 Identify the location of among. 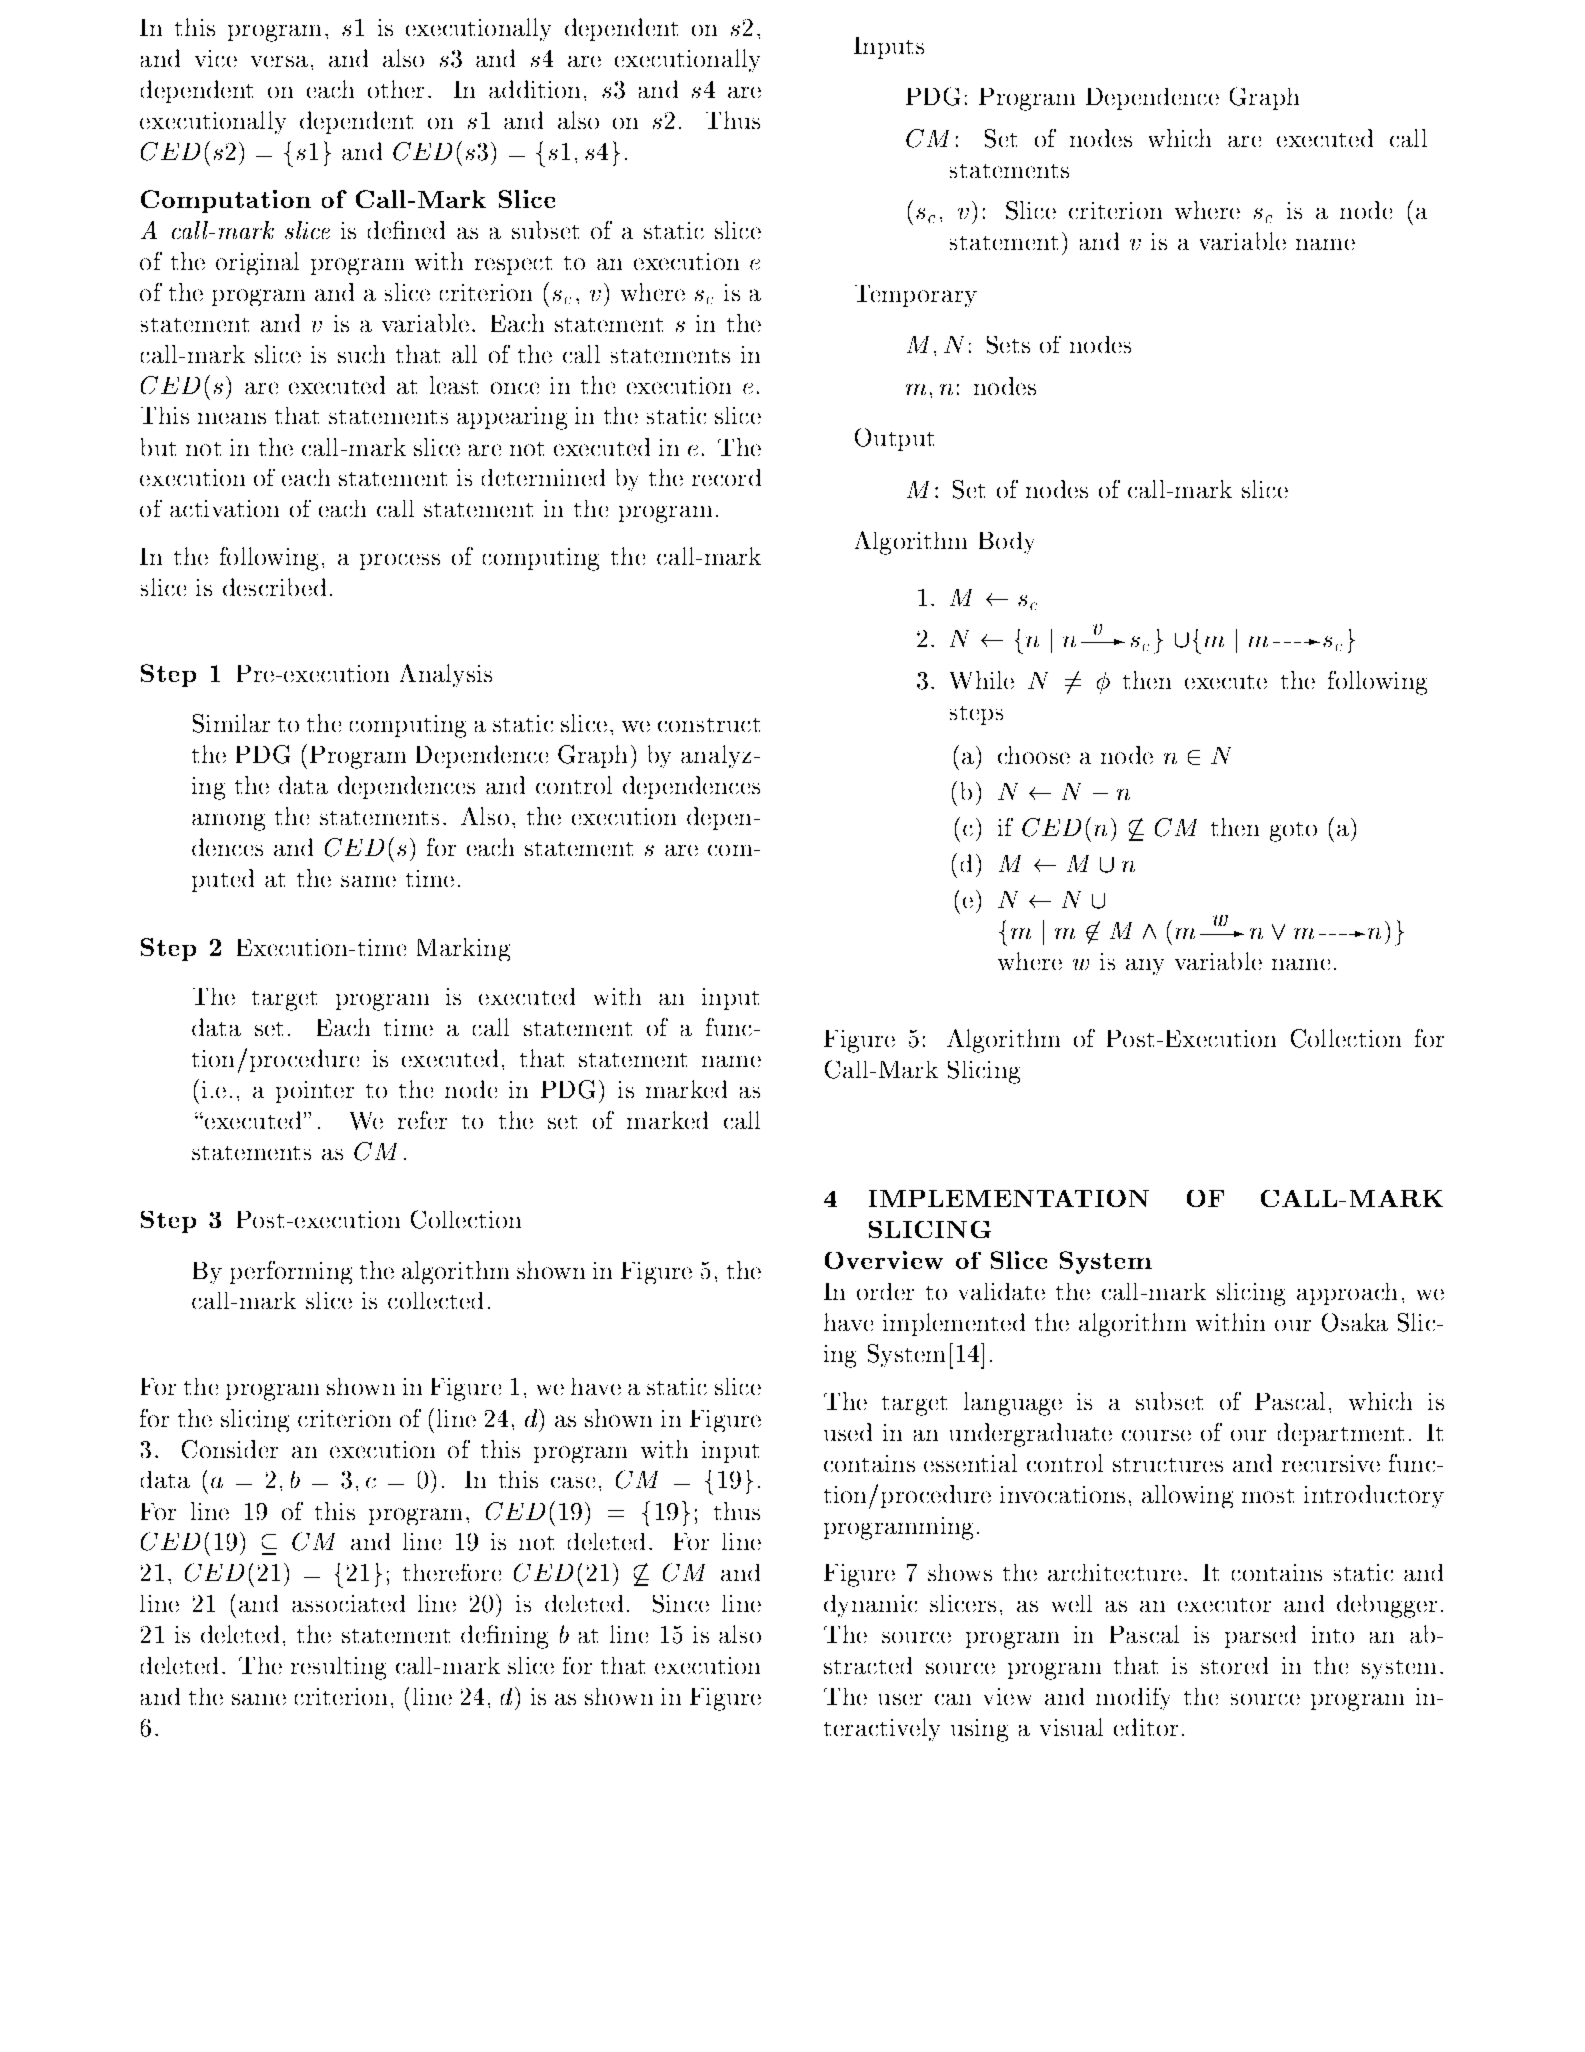
(228, 822).
